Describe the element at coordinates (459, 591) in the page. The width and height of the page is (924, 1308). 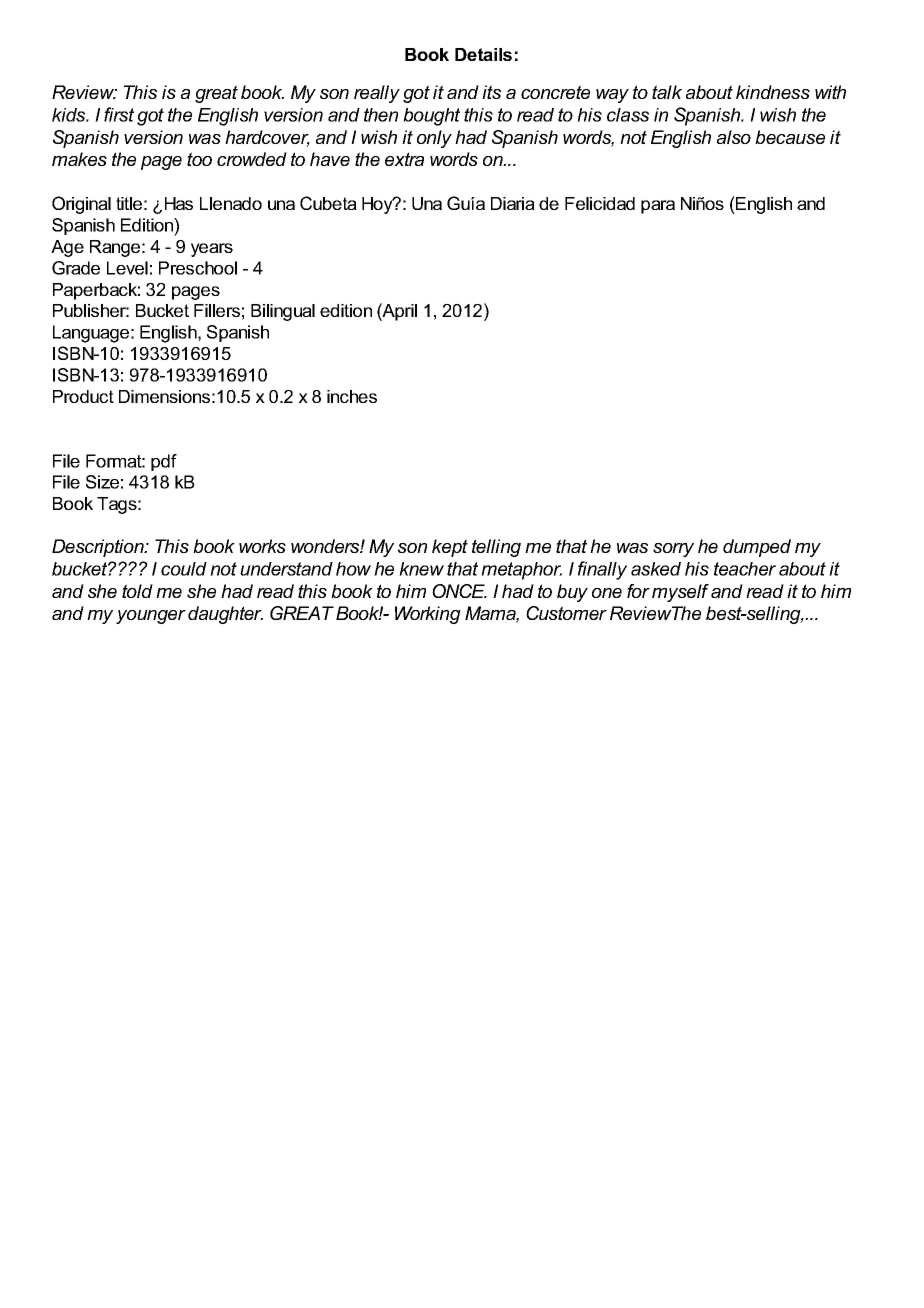
I see `ONCE` at that location.
